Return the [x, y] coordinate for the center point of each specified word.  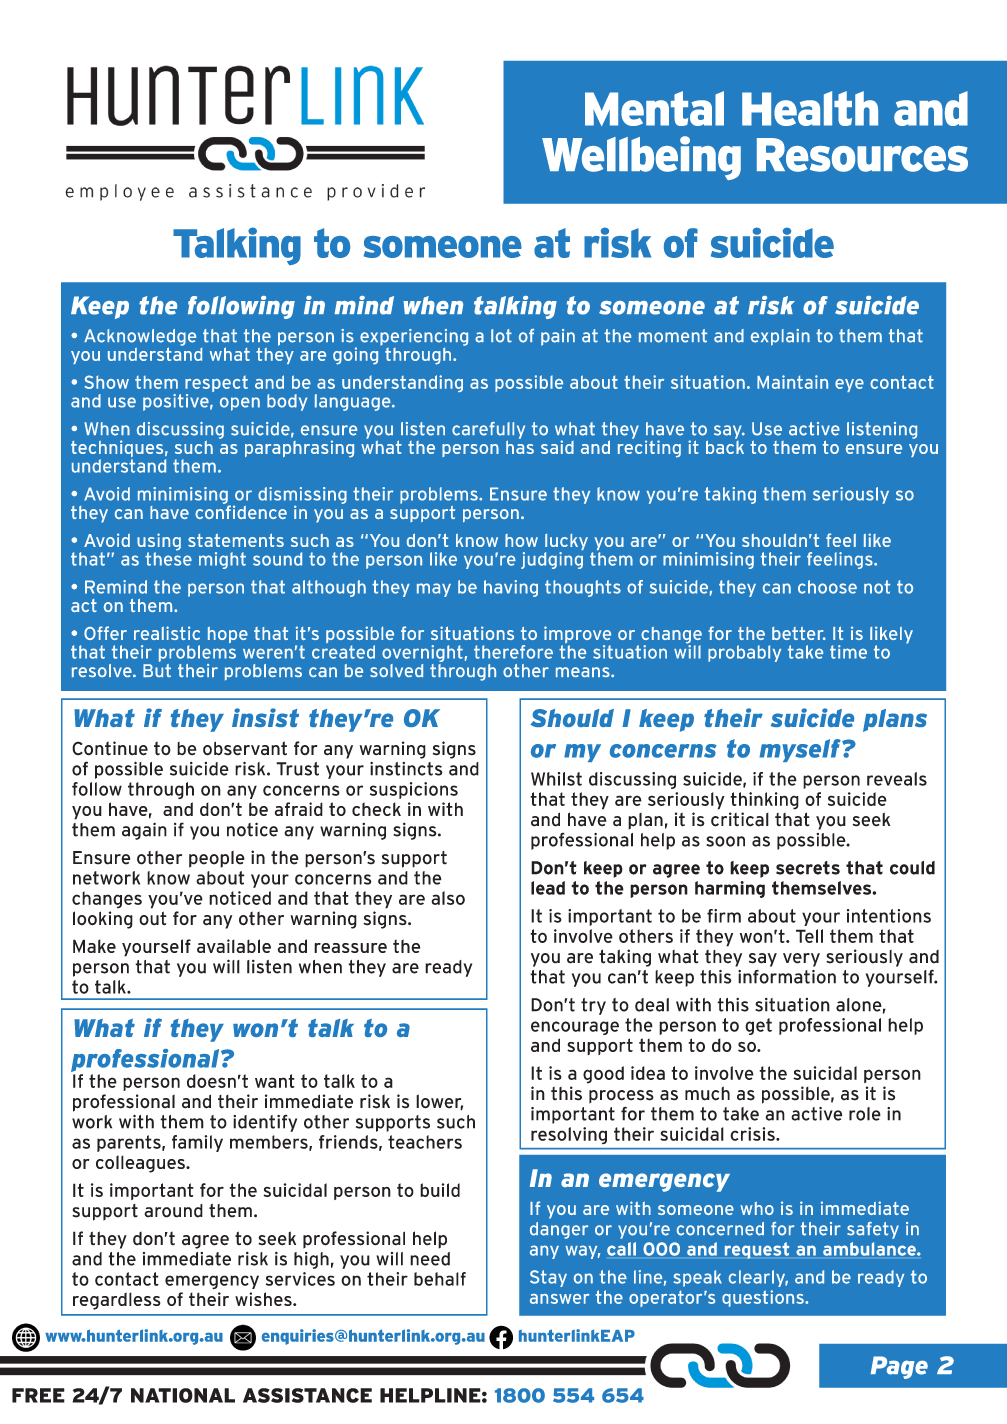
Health [810, 108]
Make [94, 946]
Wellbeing [641, 158]
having [511, 588]
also [448, 898]
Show [107, 382]
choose [827, 587]
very [801, 960]
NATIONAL [183, 1395]
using [159, 543]
